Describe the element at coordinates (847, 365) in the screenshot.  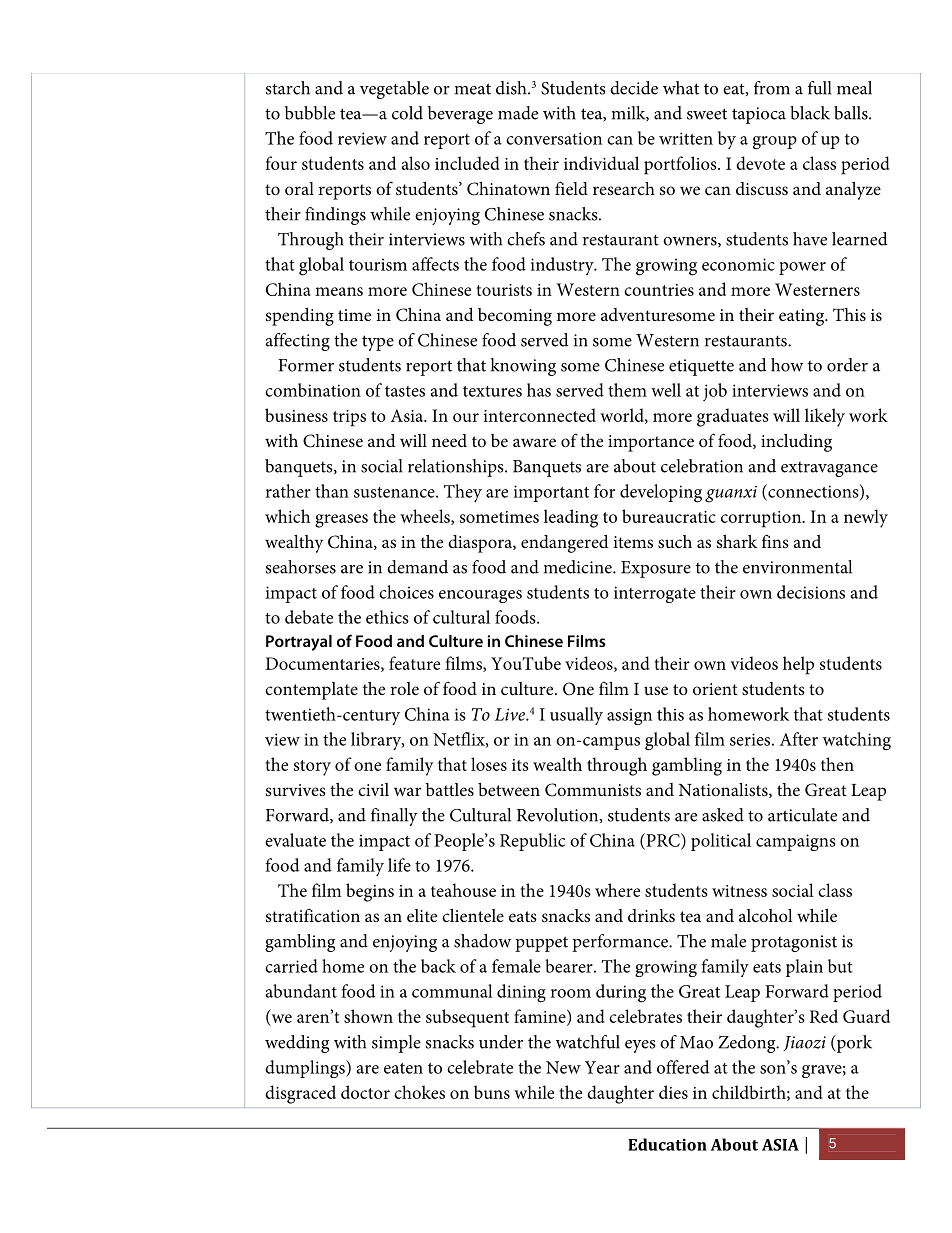
I see `order` at that location.
